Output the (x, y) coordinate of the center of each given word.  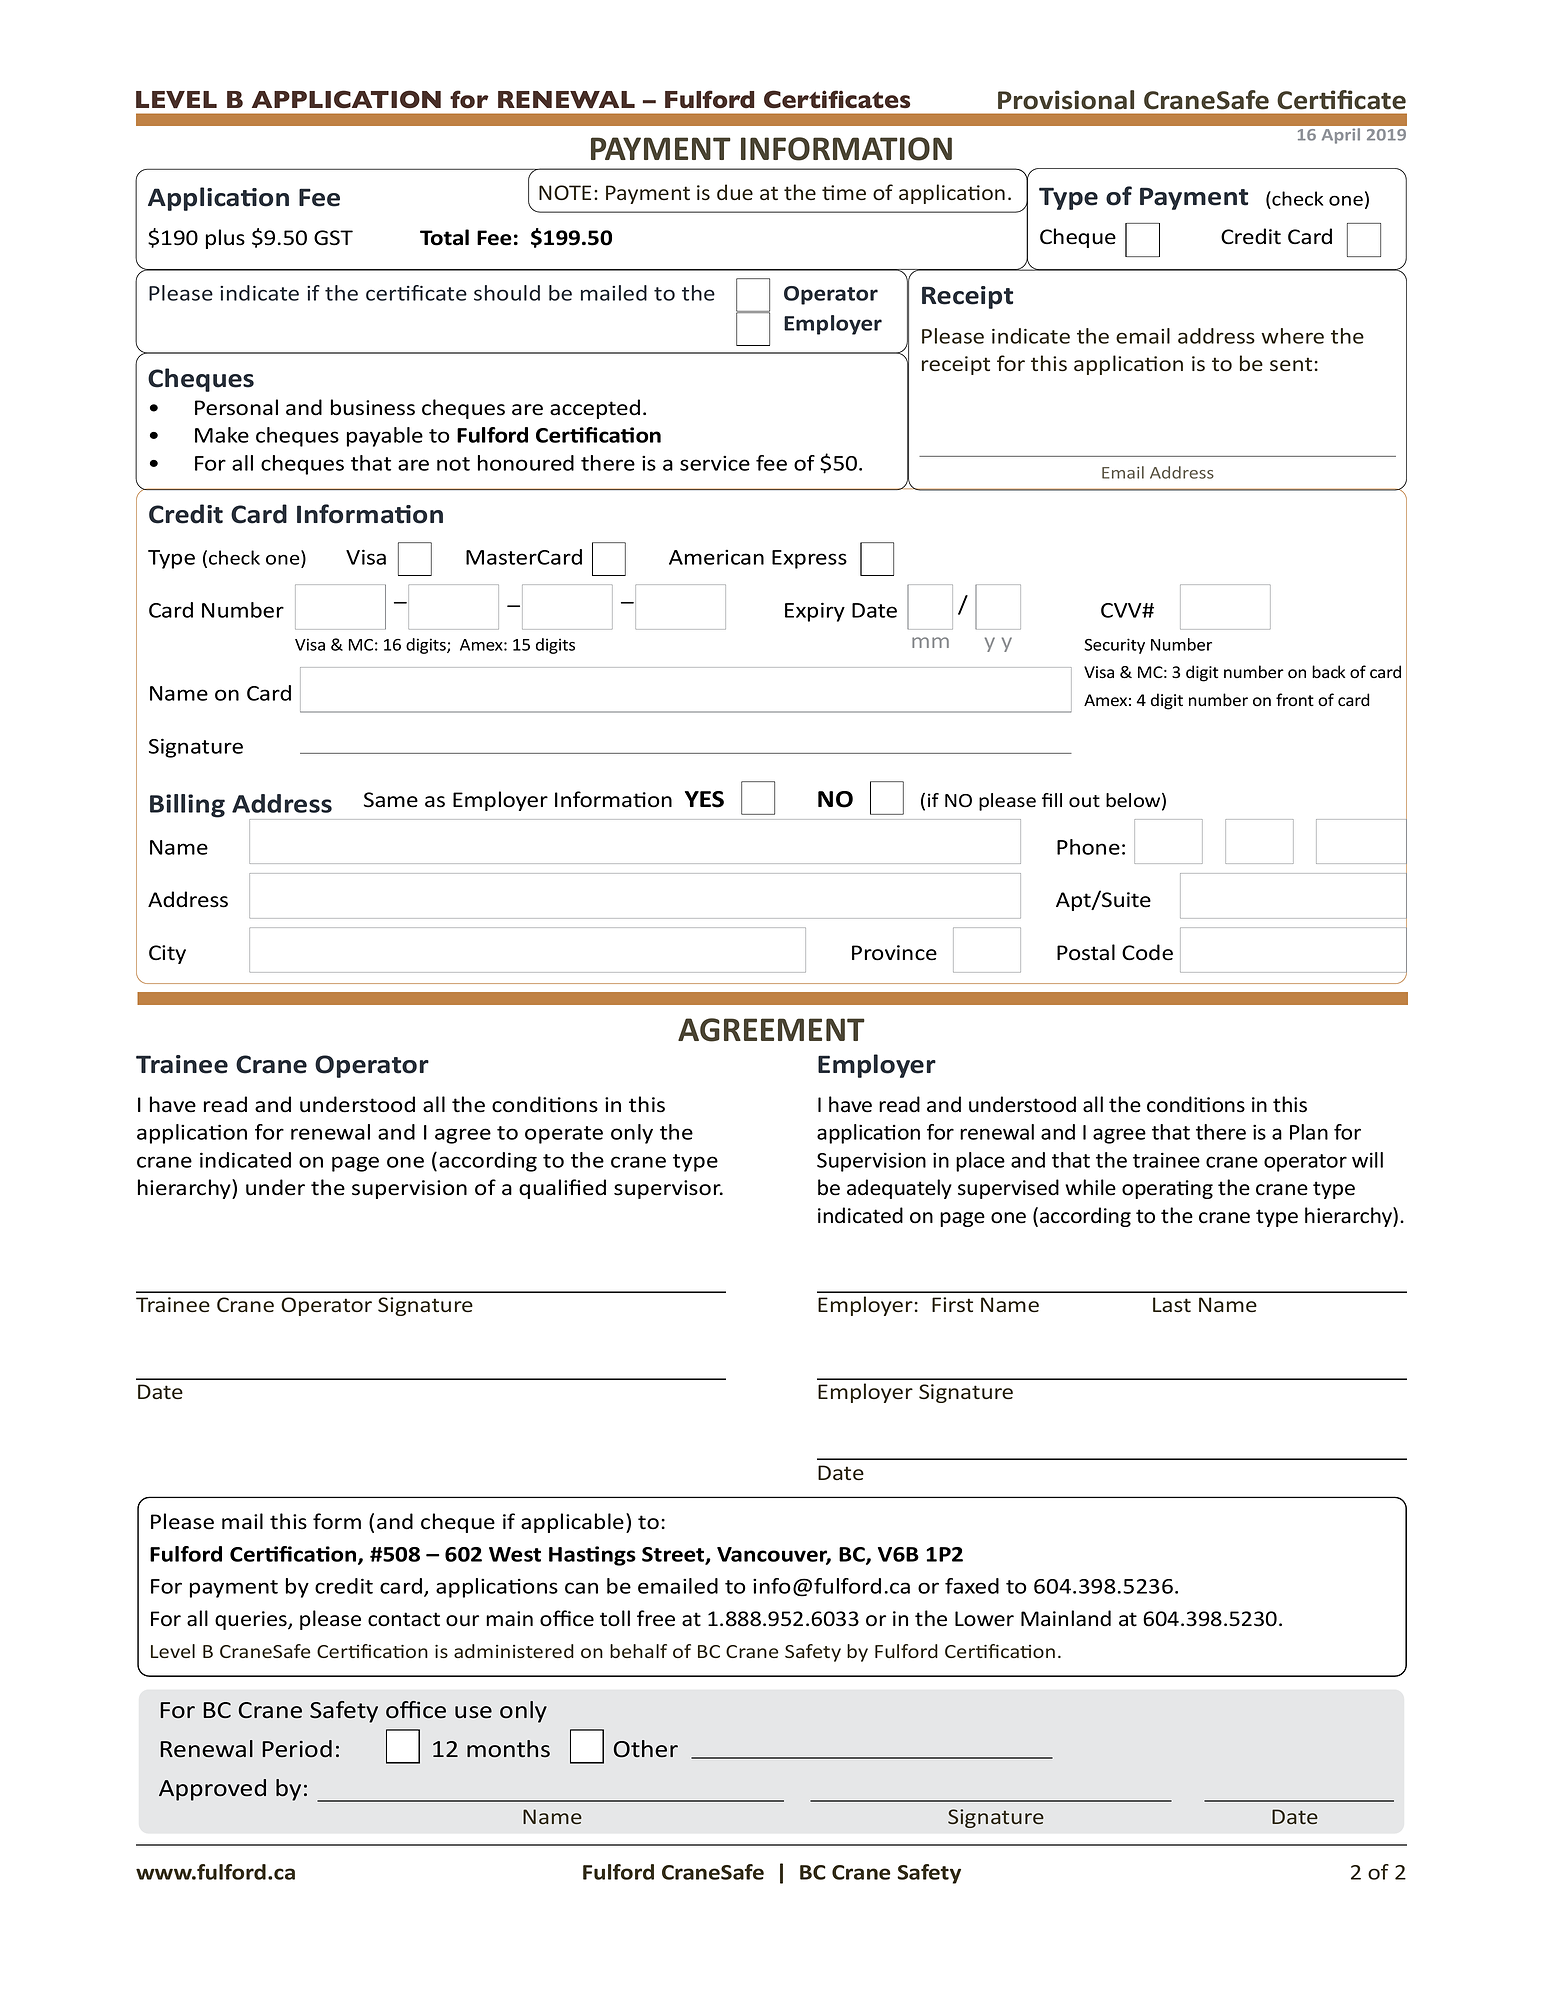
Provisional (1066, 100)
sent (1291, 364)
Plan (1309, 1132)
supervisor (668, 1189)
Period (297, 1749)
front (1295, 700)
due (735, 192)
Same (391, 800)
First (952, 1305)
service (715, 463)
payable (385, 437)
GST (333, 238)
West (515, 1554)
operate (564, 1135)
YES (704, 799)
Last (1172, 1305)
